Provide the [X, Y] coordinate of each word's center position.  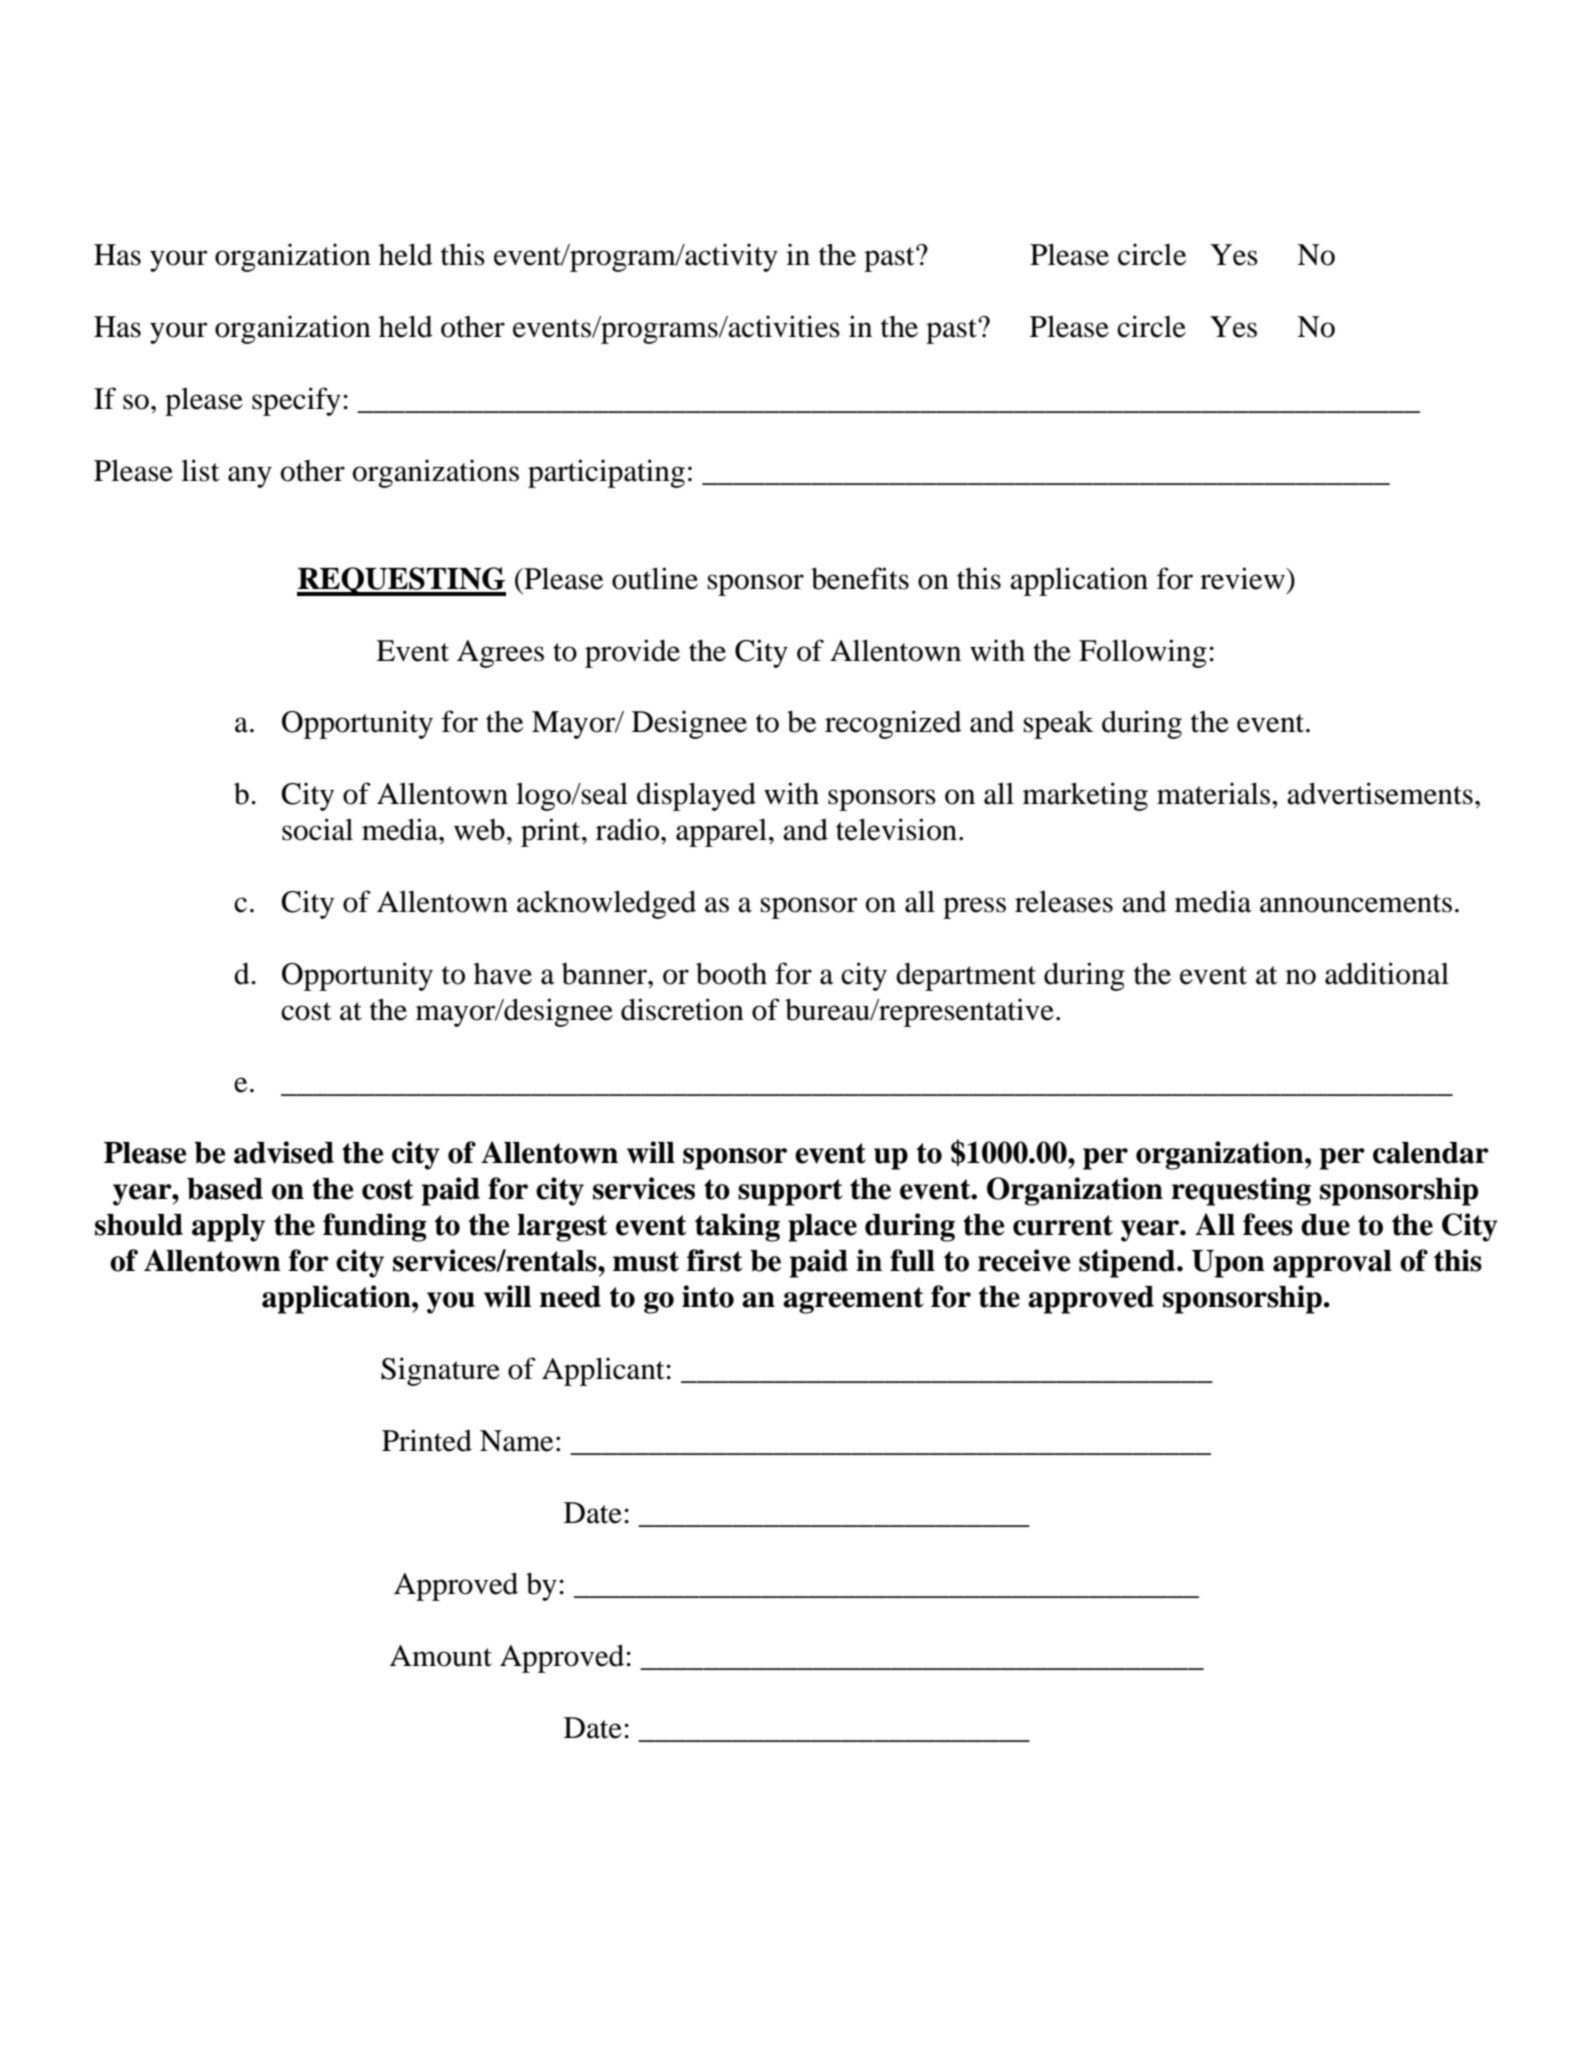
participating [606, 473]
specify [296, 401]
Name [517, 1441]
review [1243, 578]
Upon [1228, 1264]
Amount [440, 1656]
